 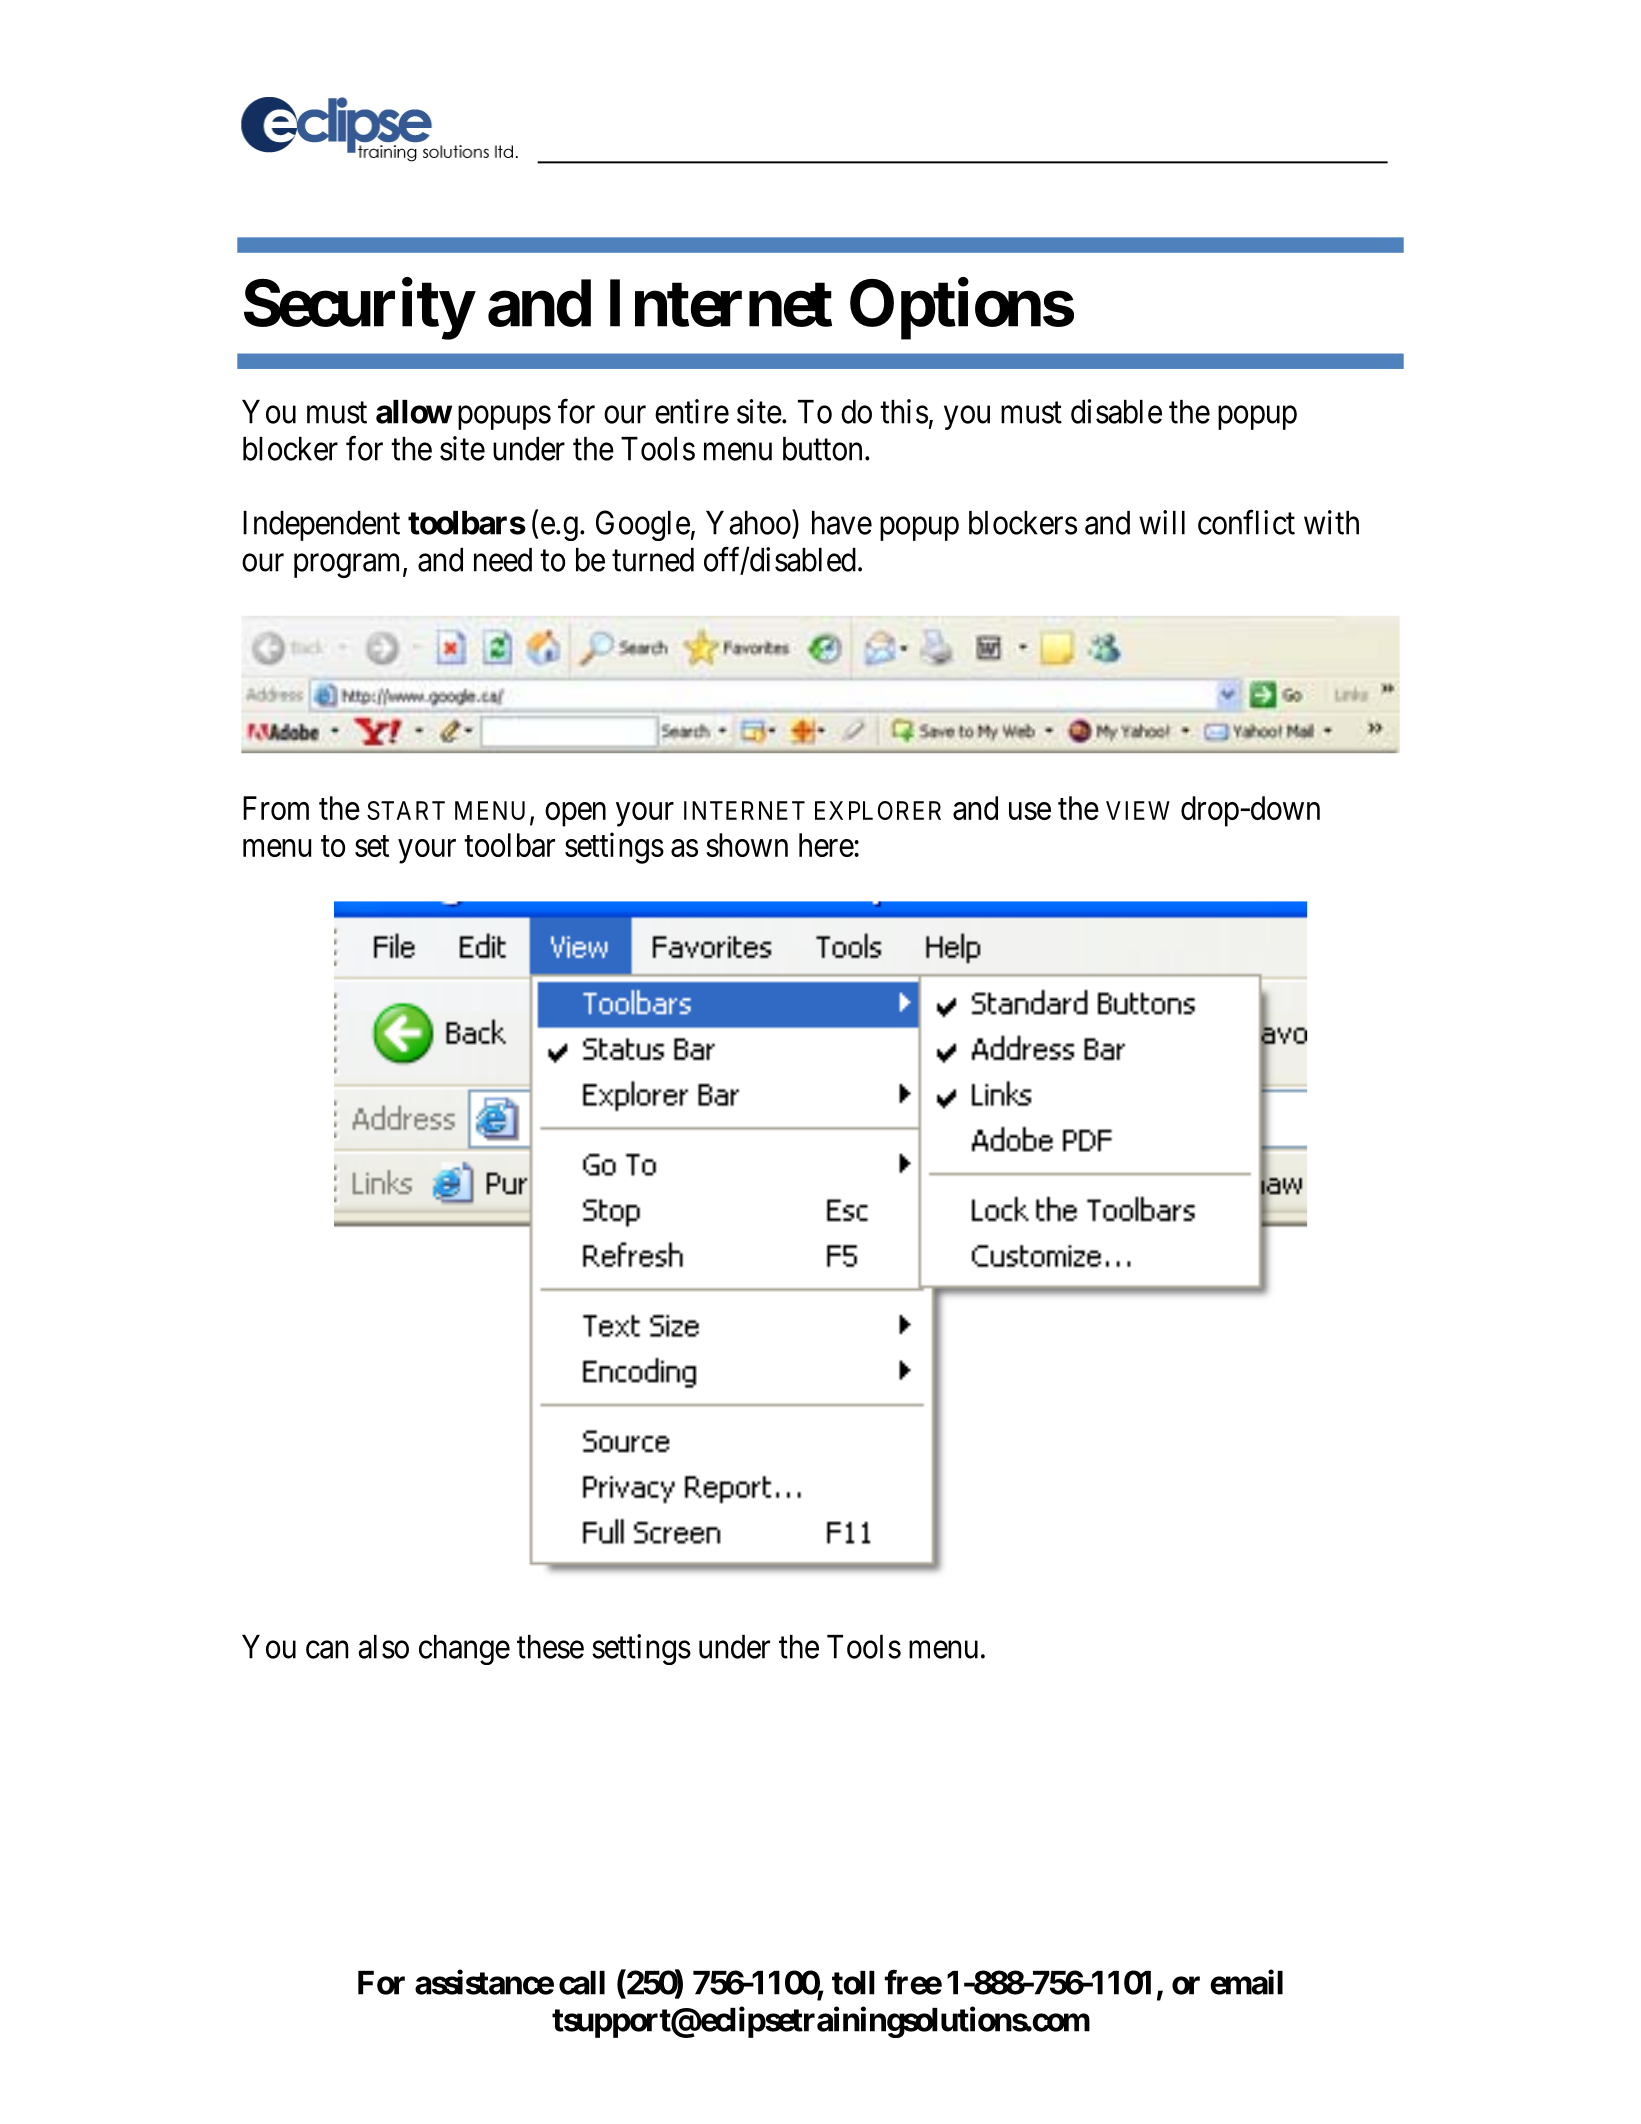 I want to click on shown, so click(x=747, y=845).
